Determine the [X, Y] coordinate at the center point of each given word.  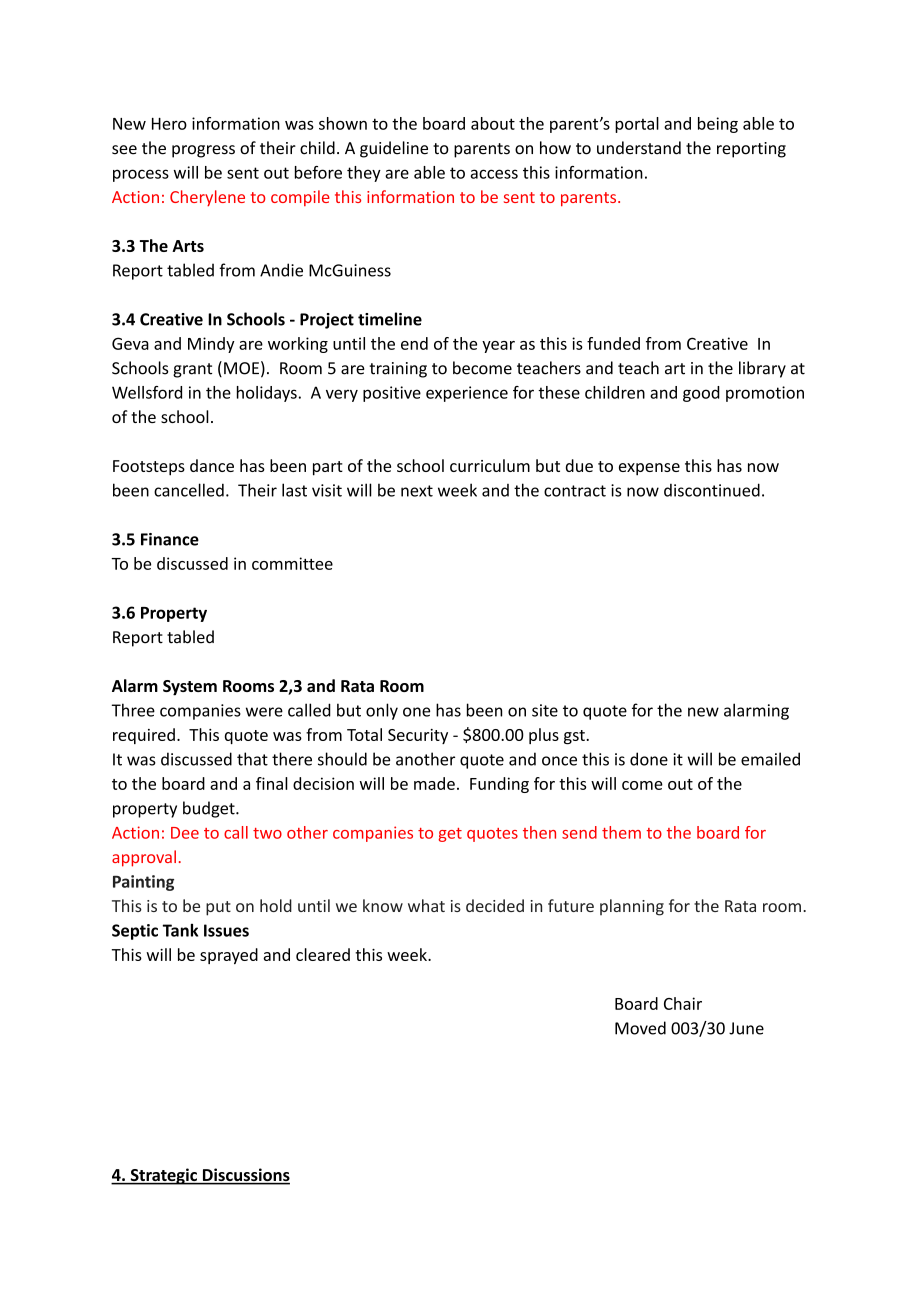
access [494, 174]
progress [203, 151]
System [190, 688]
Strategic [163, 1176]
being [718, 125]
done [649, 759]
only [382, 711]
